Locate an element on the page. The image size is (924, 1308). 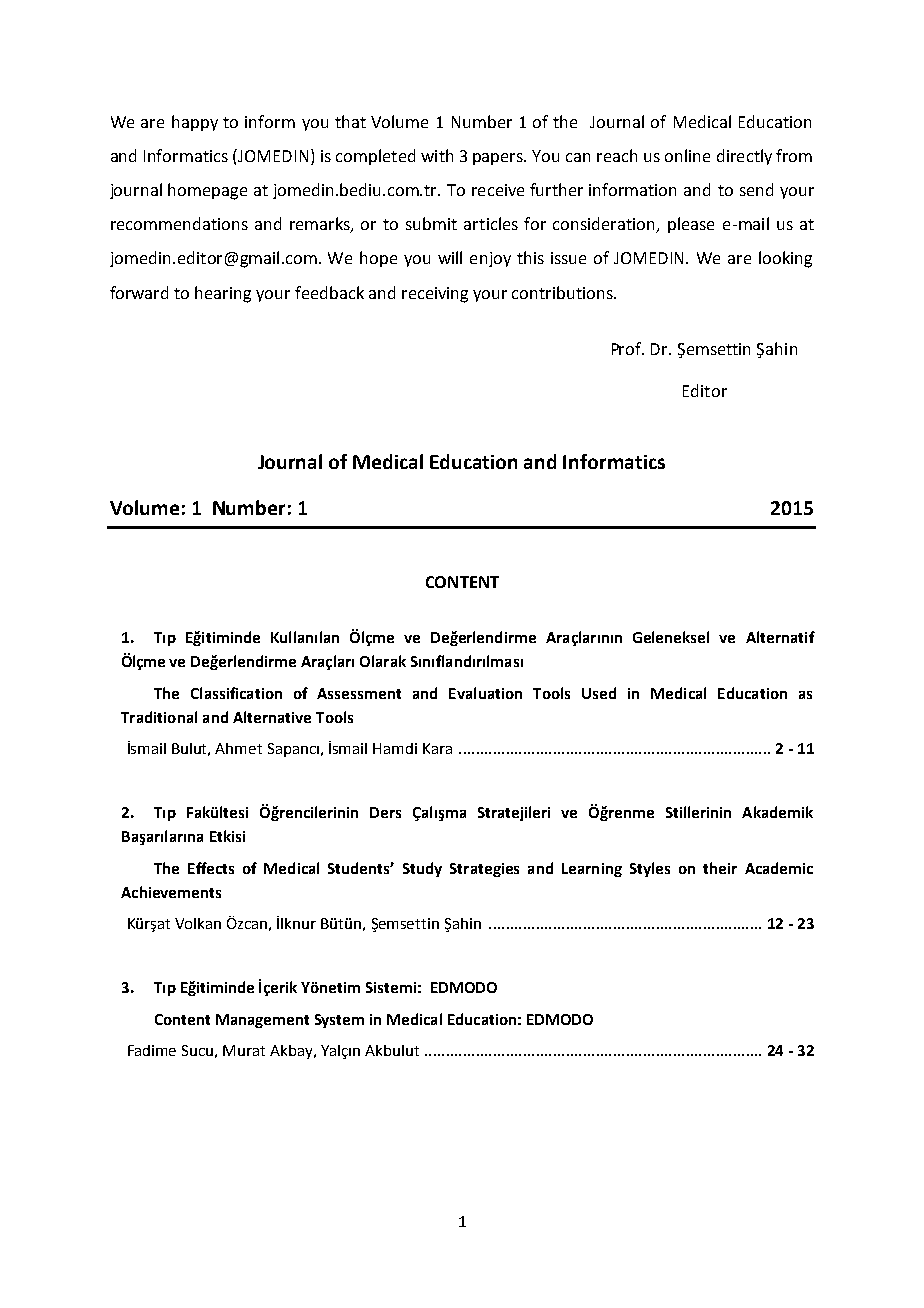
Used is located at coordinates (599, 693).
